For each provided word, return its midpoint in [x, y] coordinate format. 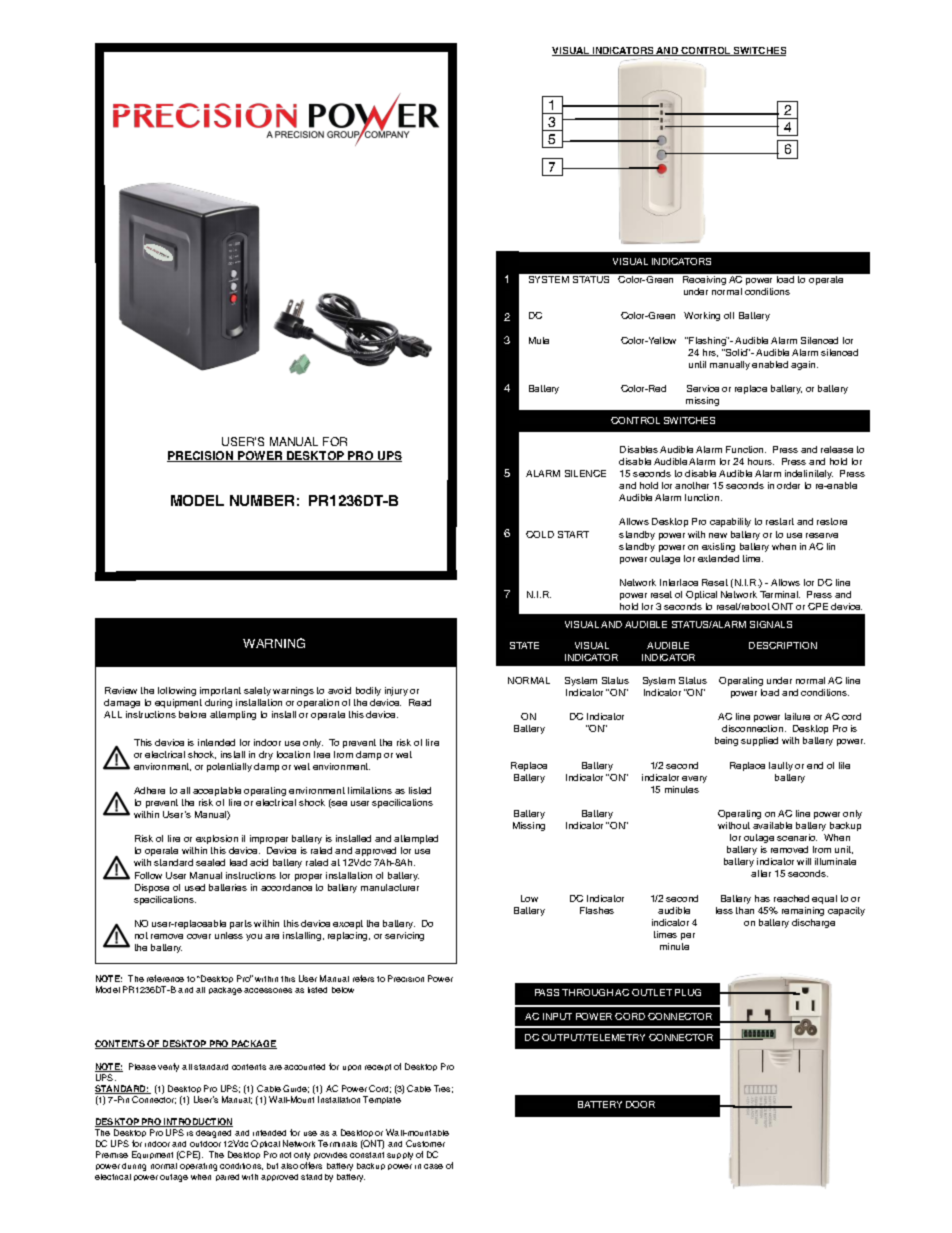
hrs [710, 353]
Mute [539, 340]
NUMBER [262, 500]
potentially [229, 767]
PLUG [688, 992]
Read [420, 702]
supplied [759, 741]
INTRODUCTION [197, 1122]
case [433, 1166]
